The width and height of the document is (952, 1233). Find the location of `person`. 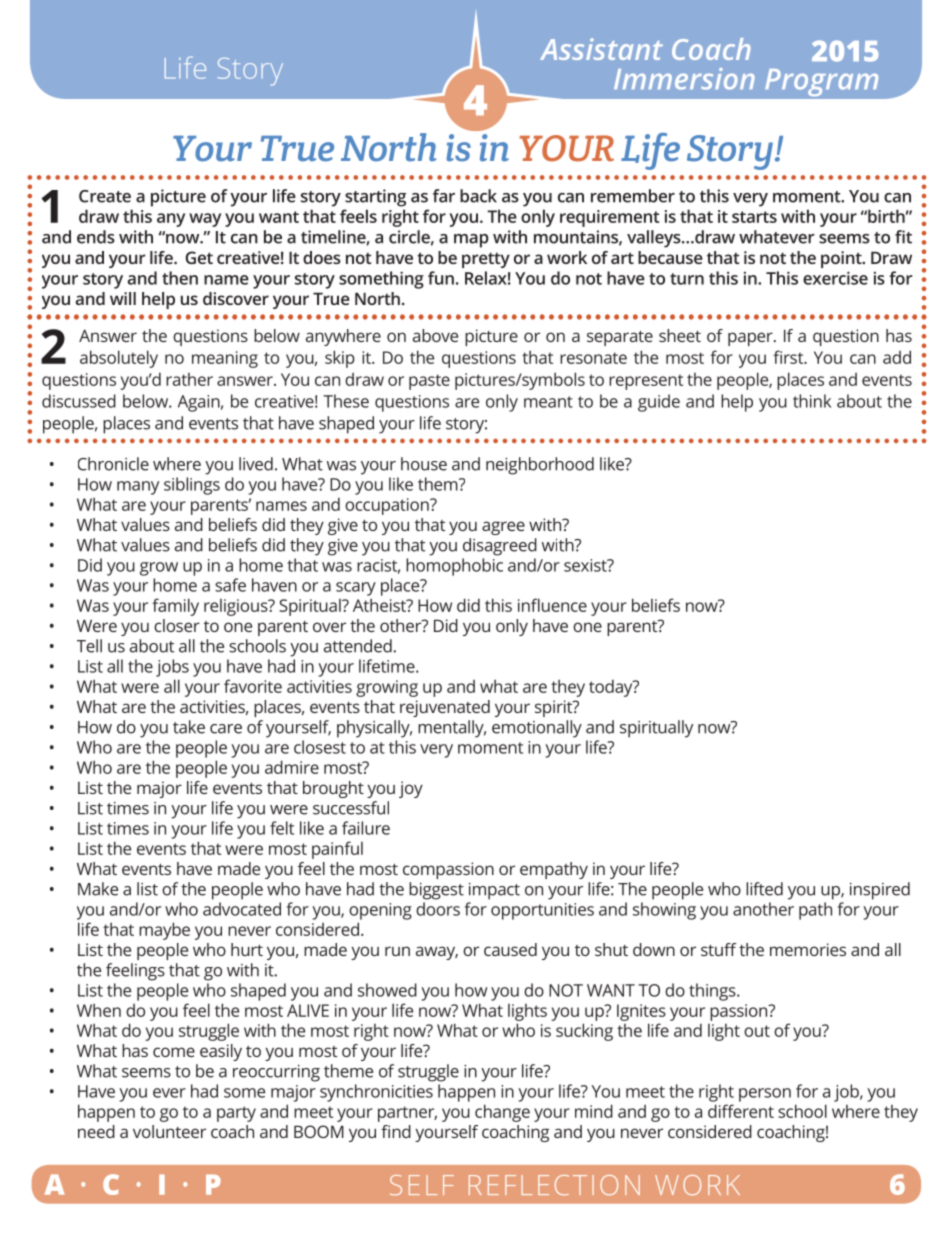

person is located at coordinates (765, 1095).
